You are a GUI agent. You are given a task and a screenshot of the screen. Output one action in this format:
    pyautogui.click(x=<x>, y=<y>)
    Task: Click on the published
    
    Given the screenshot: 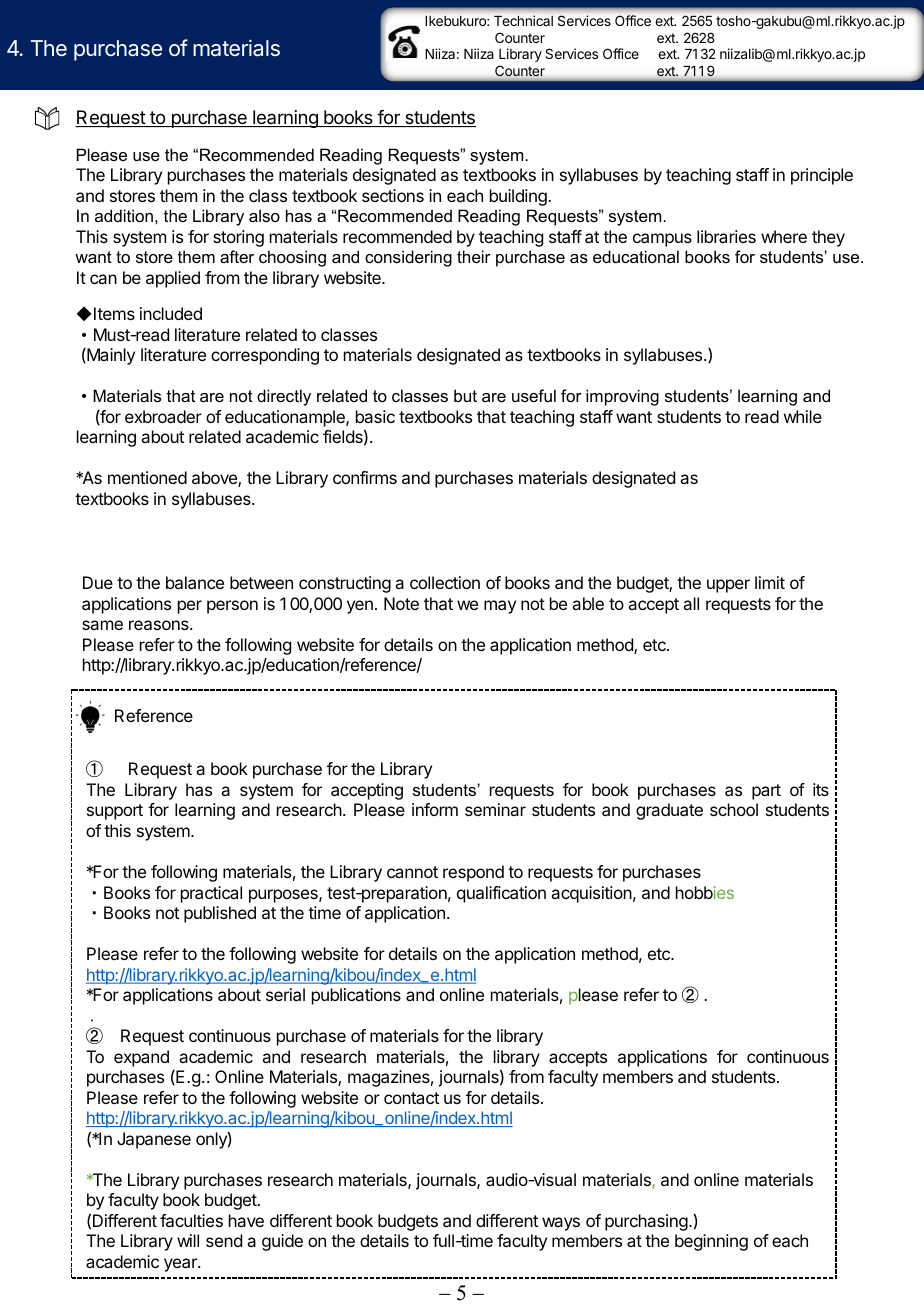 What is the action you would take?
    pyautogui.click(x=220, y=914)
